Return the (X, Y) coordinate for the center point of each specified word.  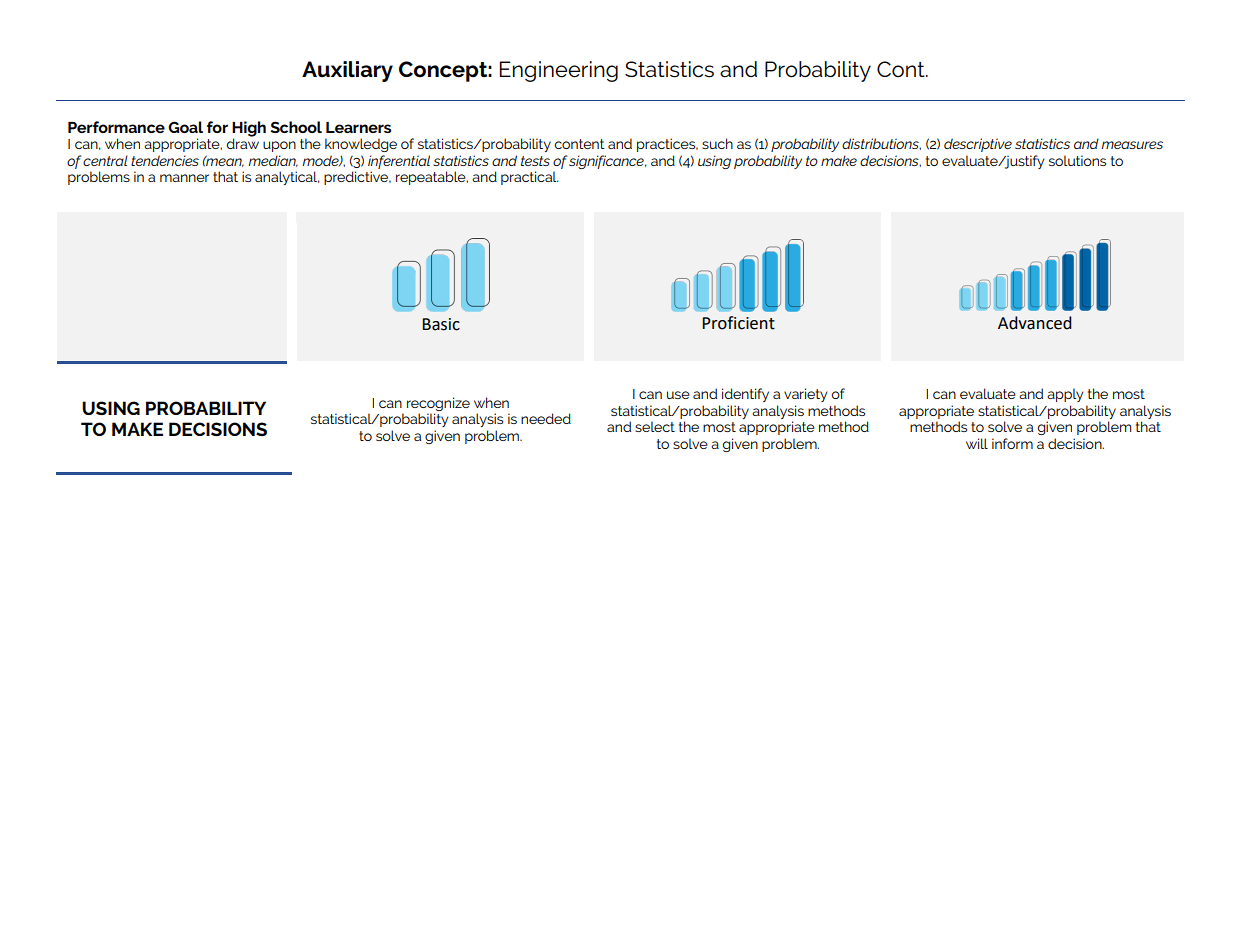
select (655, 426)
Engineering (559, 71)
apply (1065, 395)
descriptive (978, 145)
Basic (441, 324)
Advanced (1035, 323)
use (678, 395)
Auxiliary (347, 71)
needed (546, 418)
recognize (438, 404)
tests (535, 161)
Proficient (738, 323)
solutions (1077, 160)
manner (184, 178)
